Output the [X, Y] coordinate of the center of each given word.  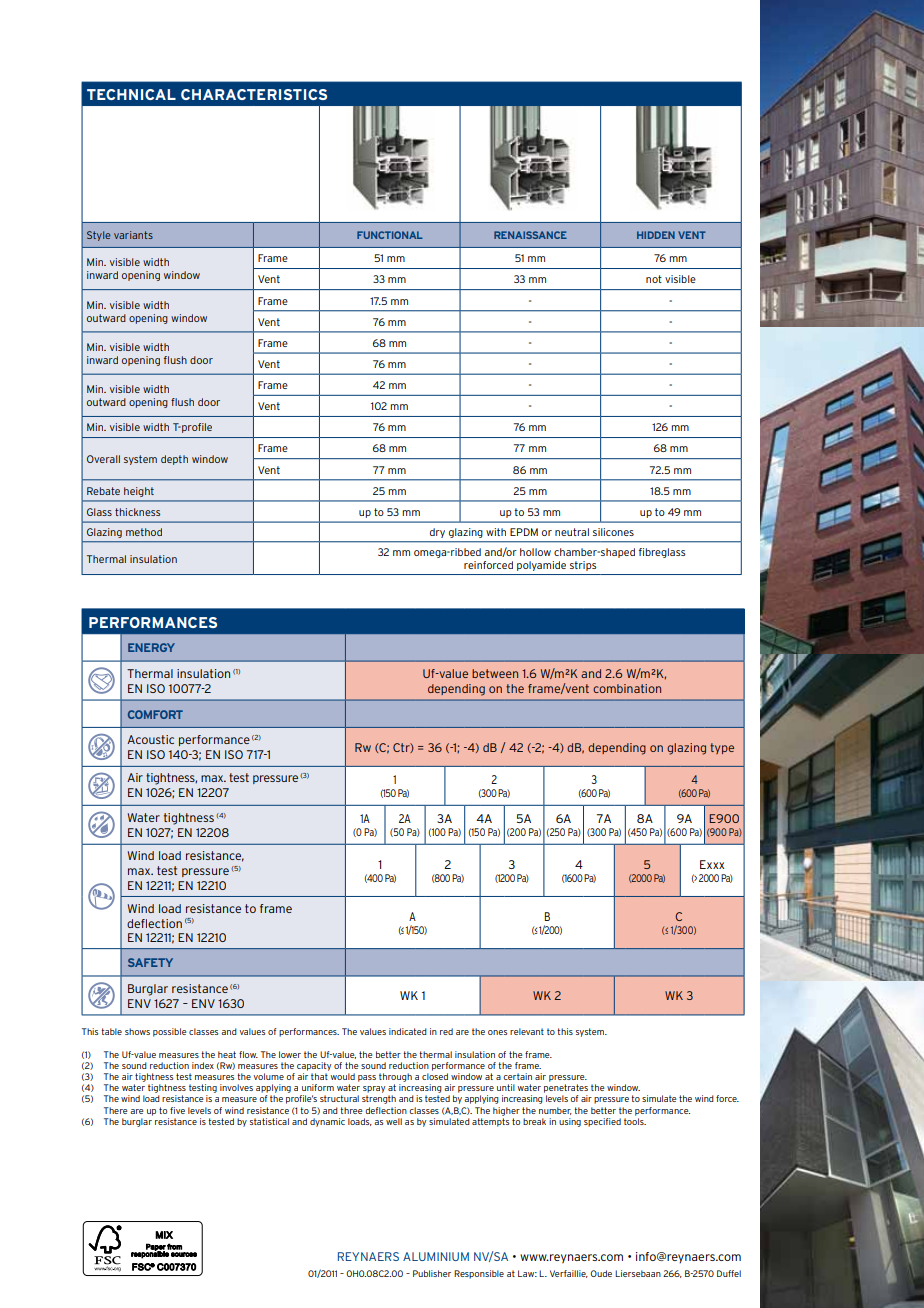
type [722, 748]
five [177, 1110]
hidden [656, 235]
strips [583, 566]
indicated [408, 1031]
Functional [390, 235]
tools [635, 1120]
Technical [131, 94]
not [654, 279]
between [495, 673]
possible [170, 1032]
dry [437, 533]
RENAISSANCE [530, 235]
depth [174, 460]
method [144, 532]
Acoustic [150, 739]
